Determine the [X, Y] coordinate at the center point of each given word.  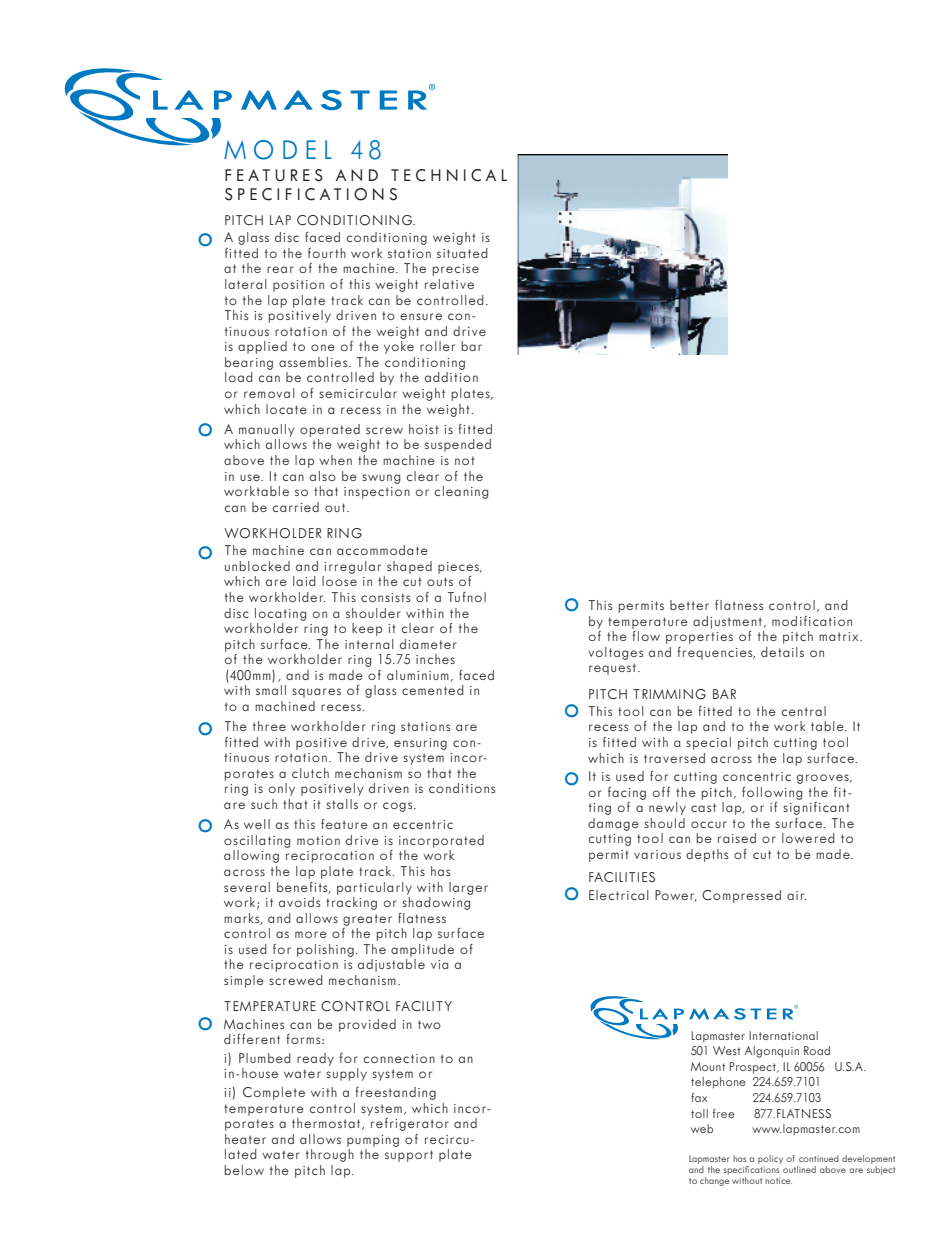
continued [819, 1158]
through [330, 1155]
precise [456, 270]
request [612, 669]
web [702, 1128]
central [803, 711]
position [298, 286]
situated [462, 253]
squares [316, 693]
